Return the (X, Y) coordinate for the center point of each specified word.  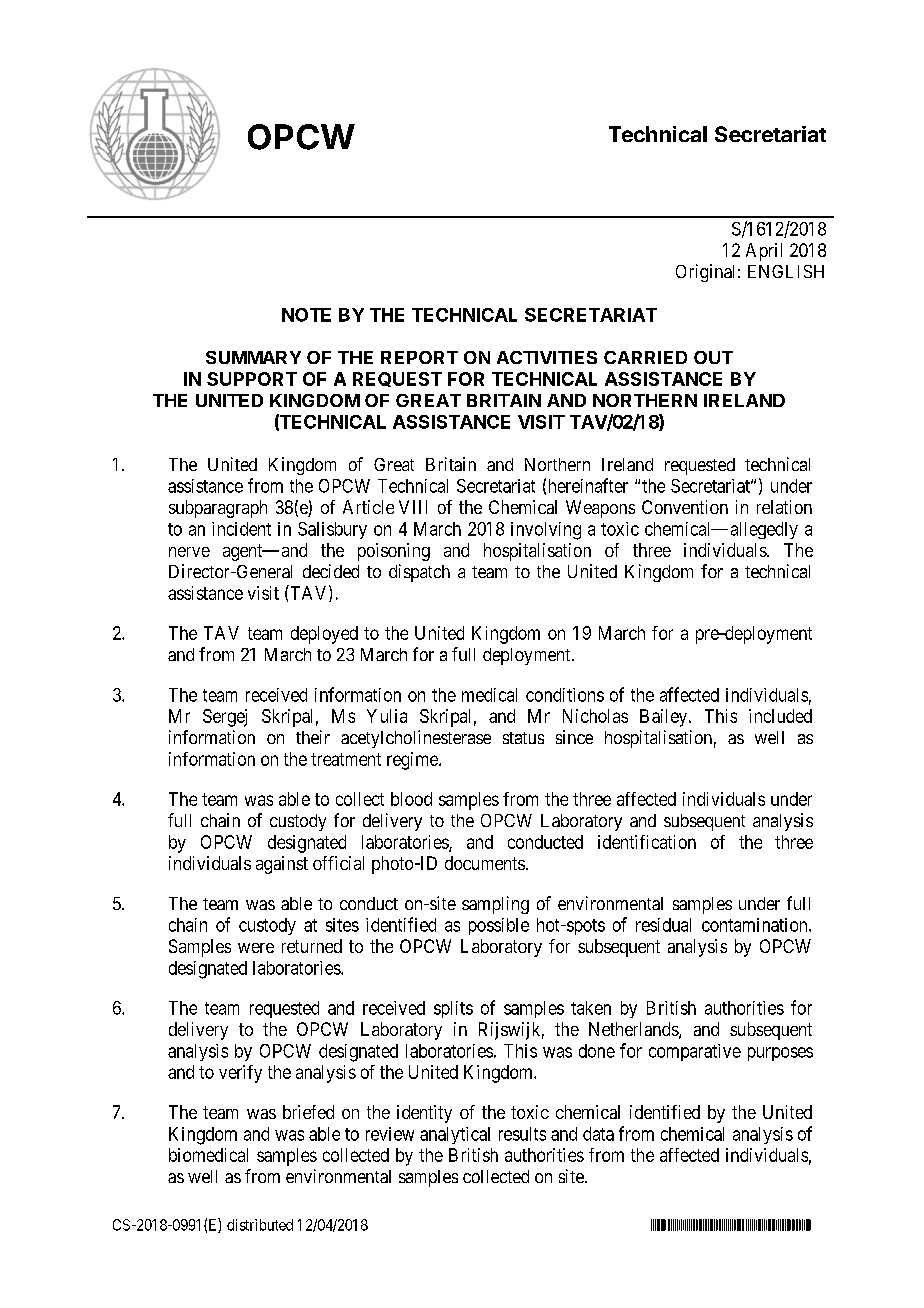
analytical (455, 1135)
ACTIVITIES (547, 357)
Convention (685, 507)
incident (241, 529)
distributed (260, 1225)
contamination (756, 925)
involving (546, 531)
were (256, 948)
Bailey (665, 718)
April (764, 252)
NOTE (306, 315)
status (523, 738)
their (313, 737)
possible (499, 926)
